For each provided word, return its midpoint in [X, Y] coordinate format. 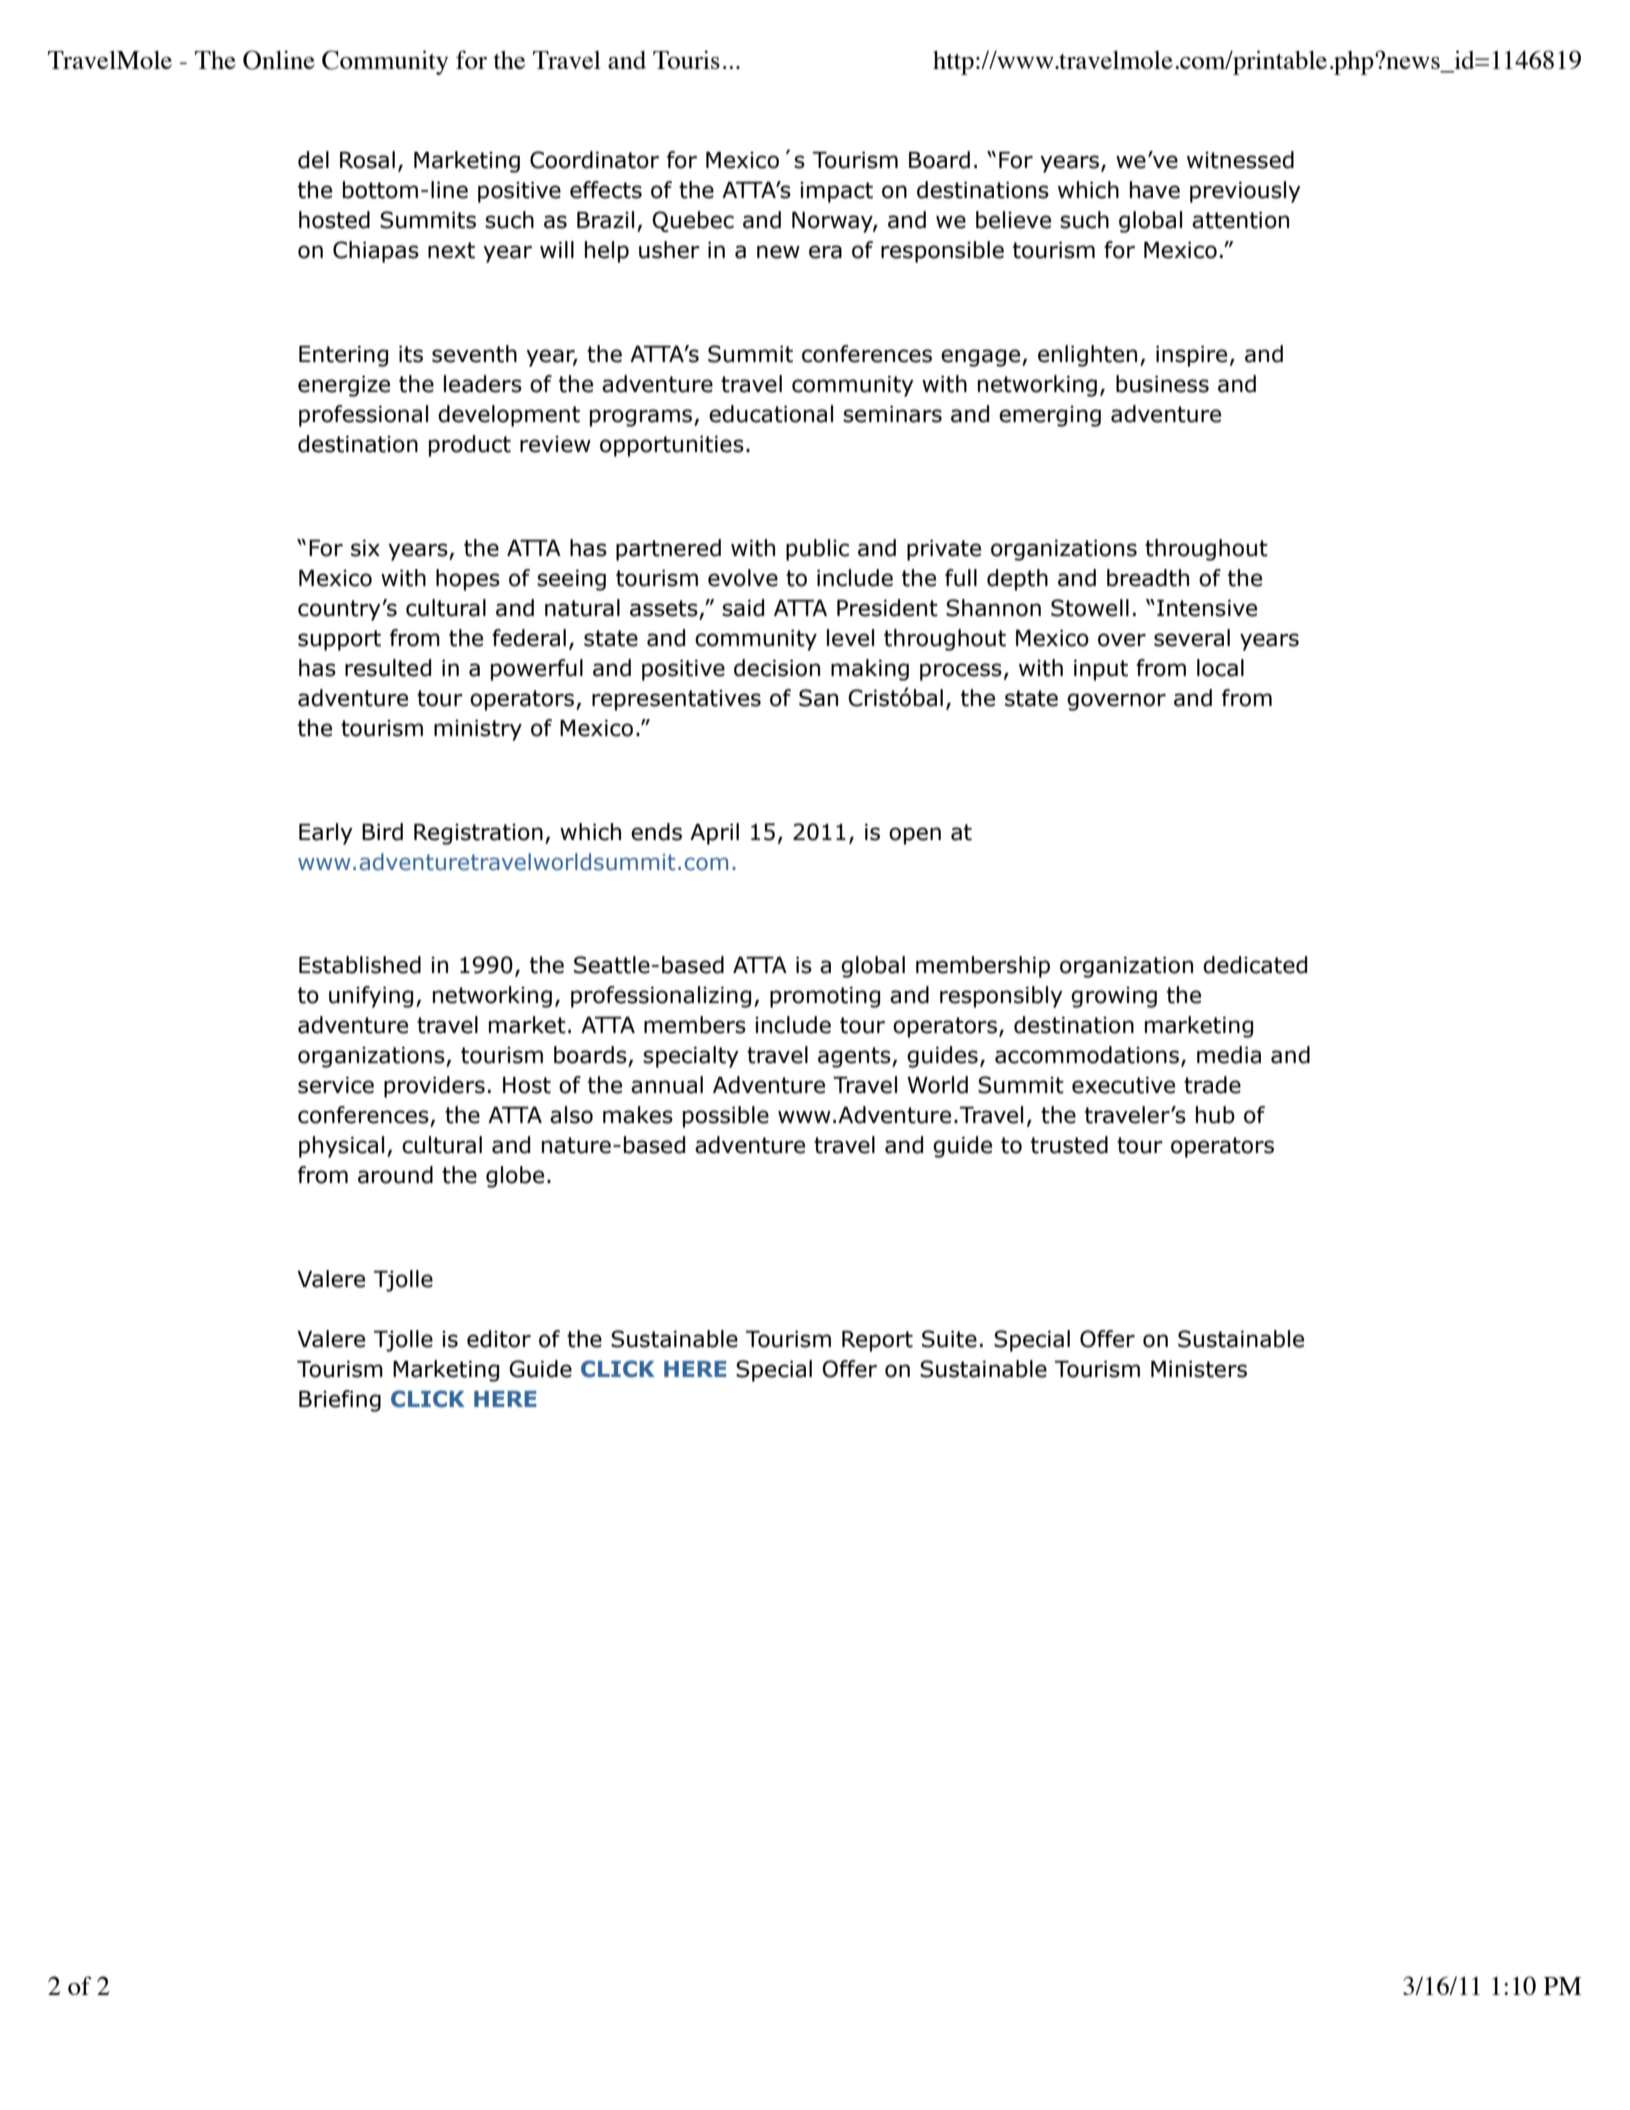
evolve [743, 578]
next [451, 250]
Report [877, 1341]
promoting [825, 997]
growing [1114, 997]
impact [836, 192]
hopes [468, 580]
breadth [1148, 578]
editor [499, 1339]
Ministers [1199, 1369]
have [1155, 190]
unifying [371, 997]
